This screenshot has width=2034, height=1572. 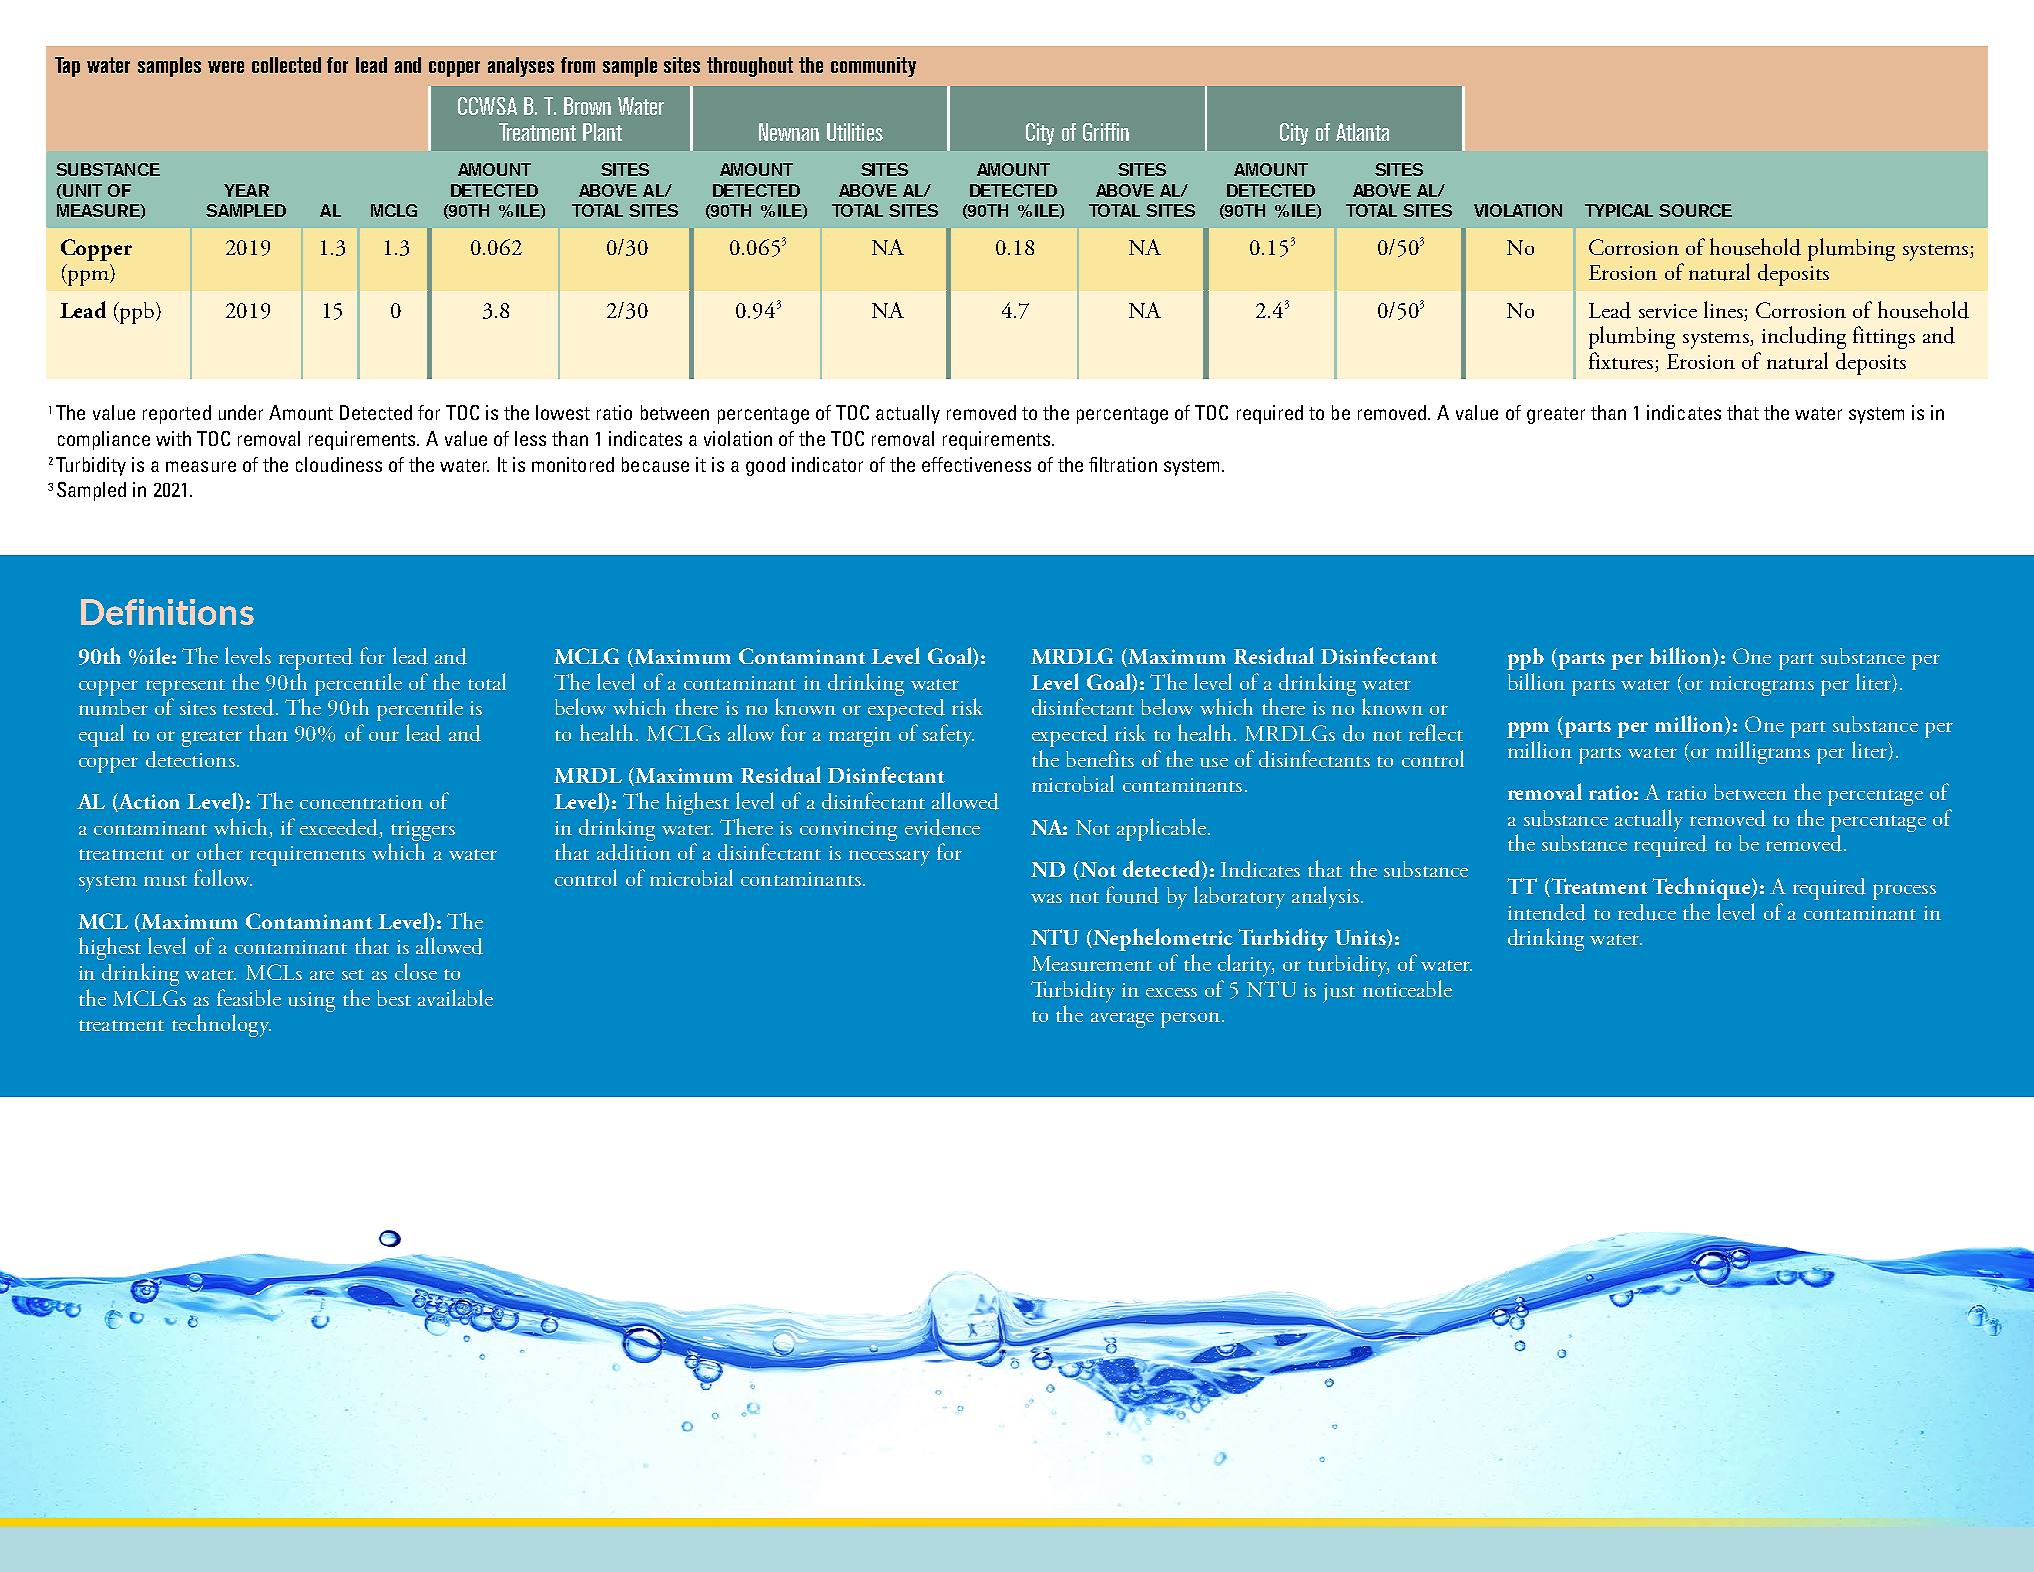 I want to click on fixtures, so click(x=1622, y=362).
